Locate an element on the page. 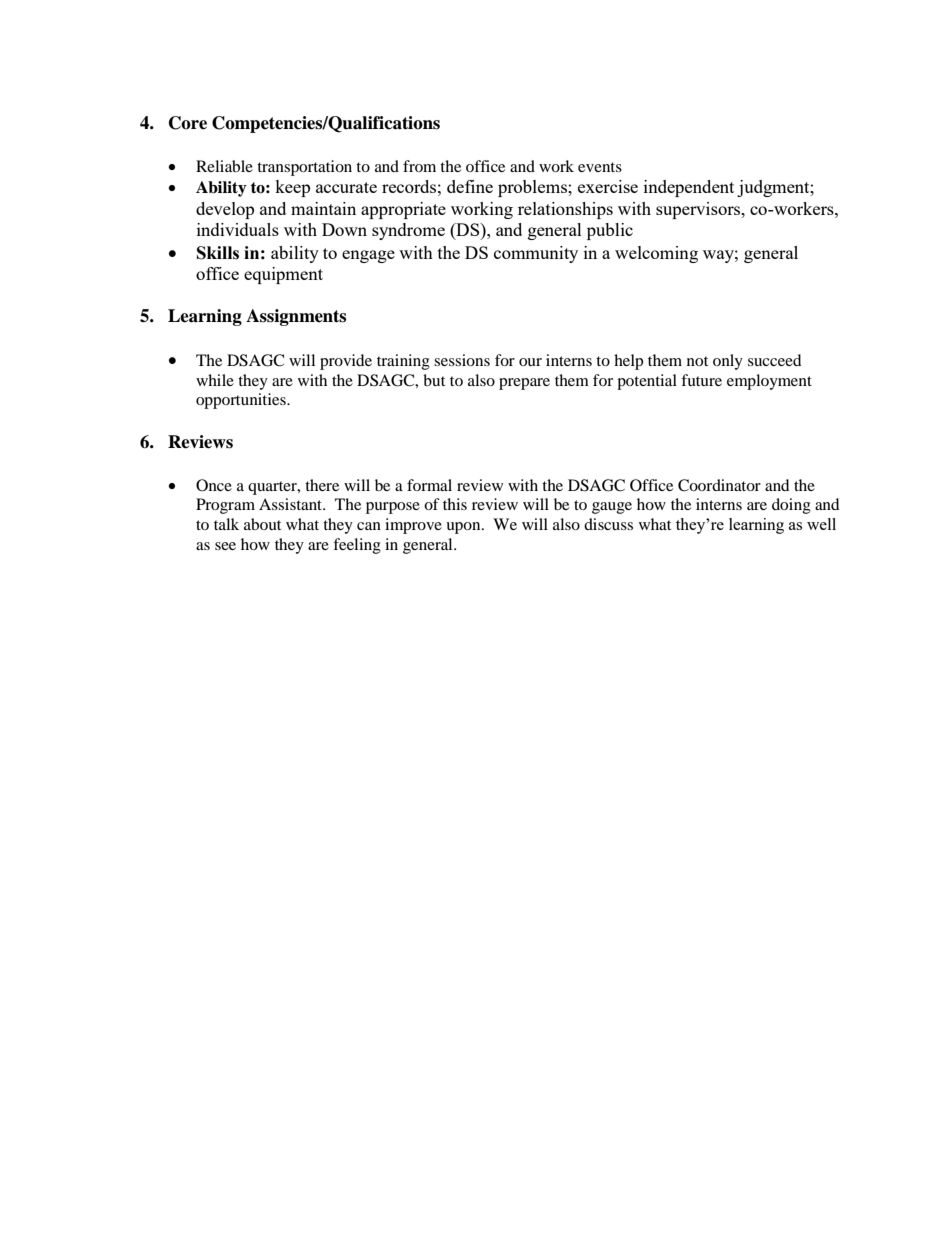 Image resolution: width=952 pixels, height=1233 pixels. Once is located at coordinates (214, 485).
